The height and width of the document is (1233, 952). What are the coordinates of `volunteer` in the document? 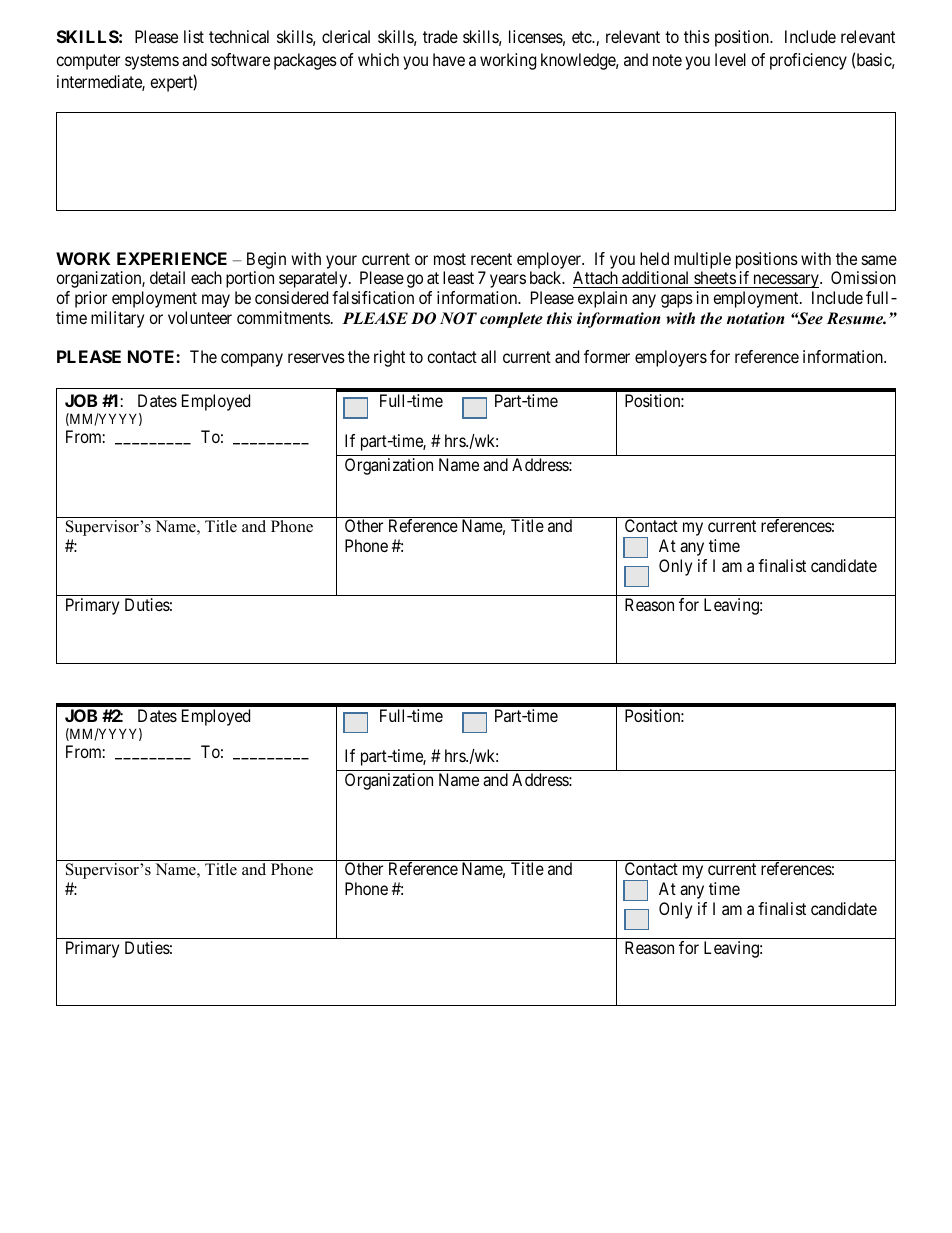 It's located at (200, 317).
